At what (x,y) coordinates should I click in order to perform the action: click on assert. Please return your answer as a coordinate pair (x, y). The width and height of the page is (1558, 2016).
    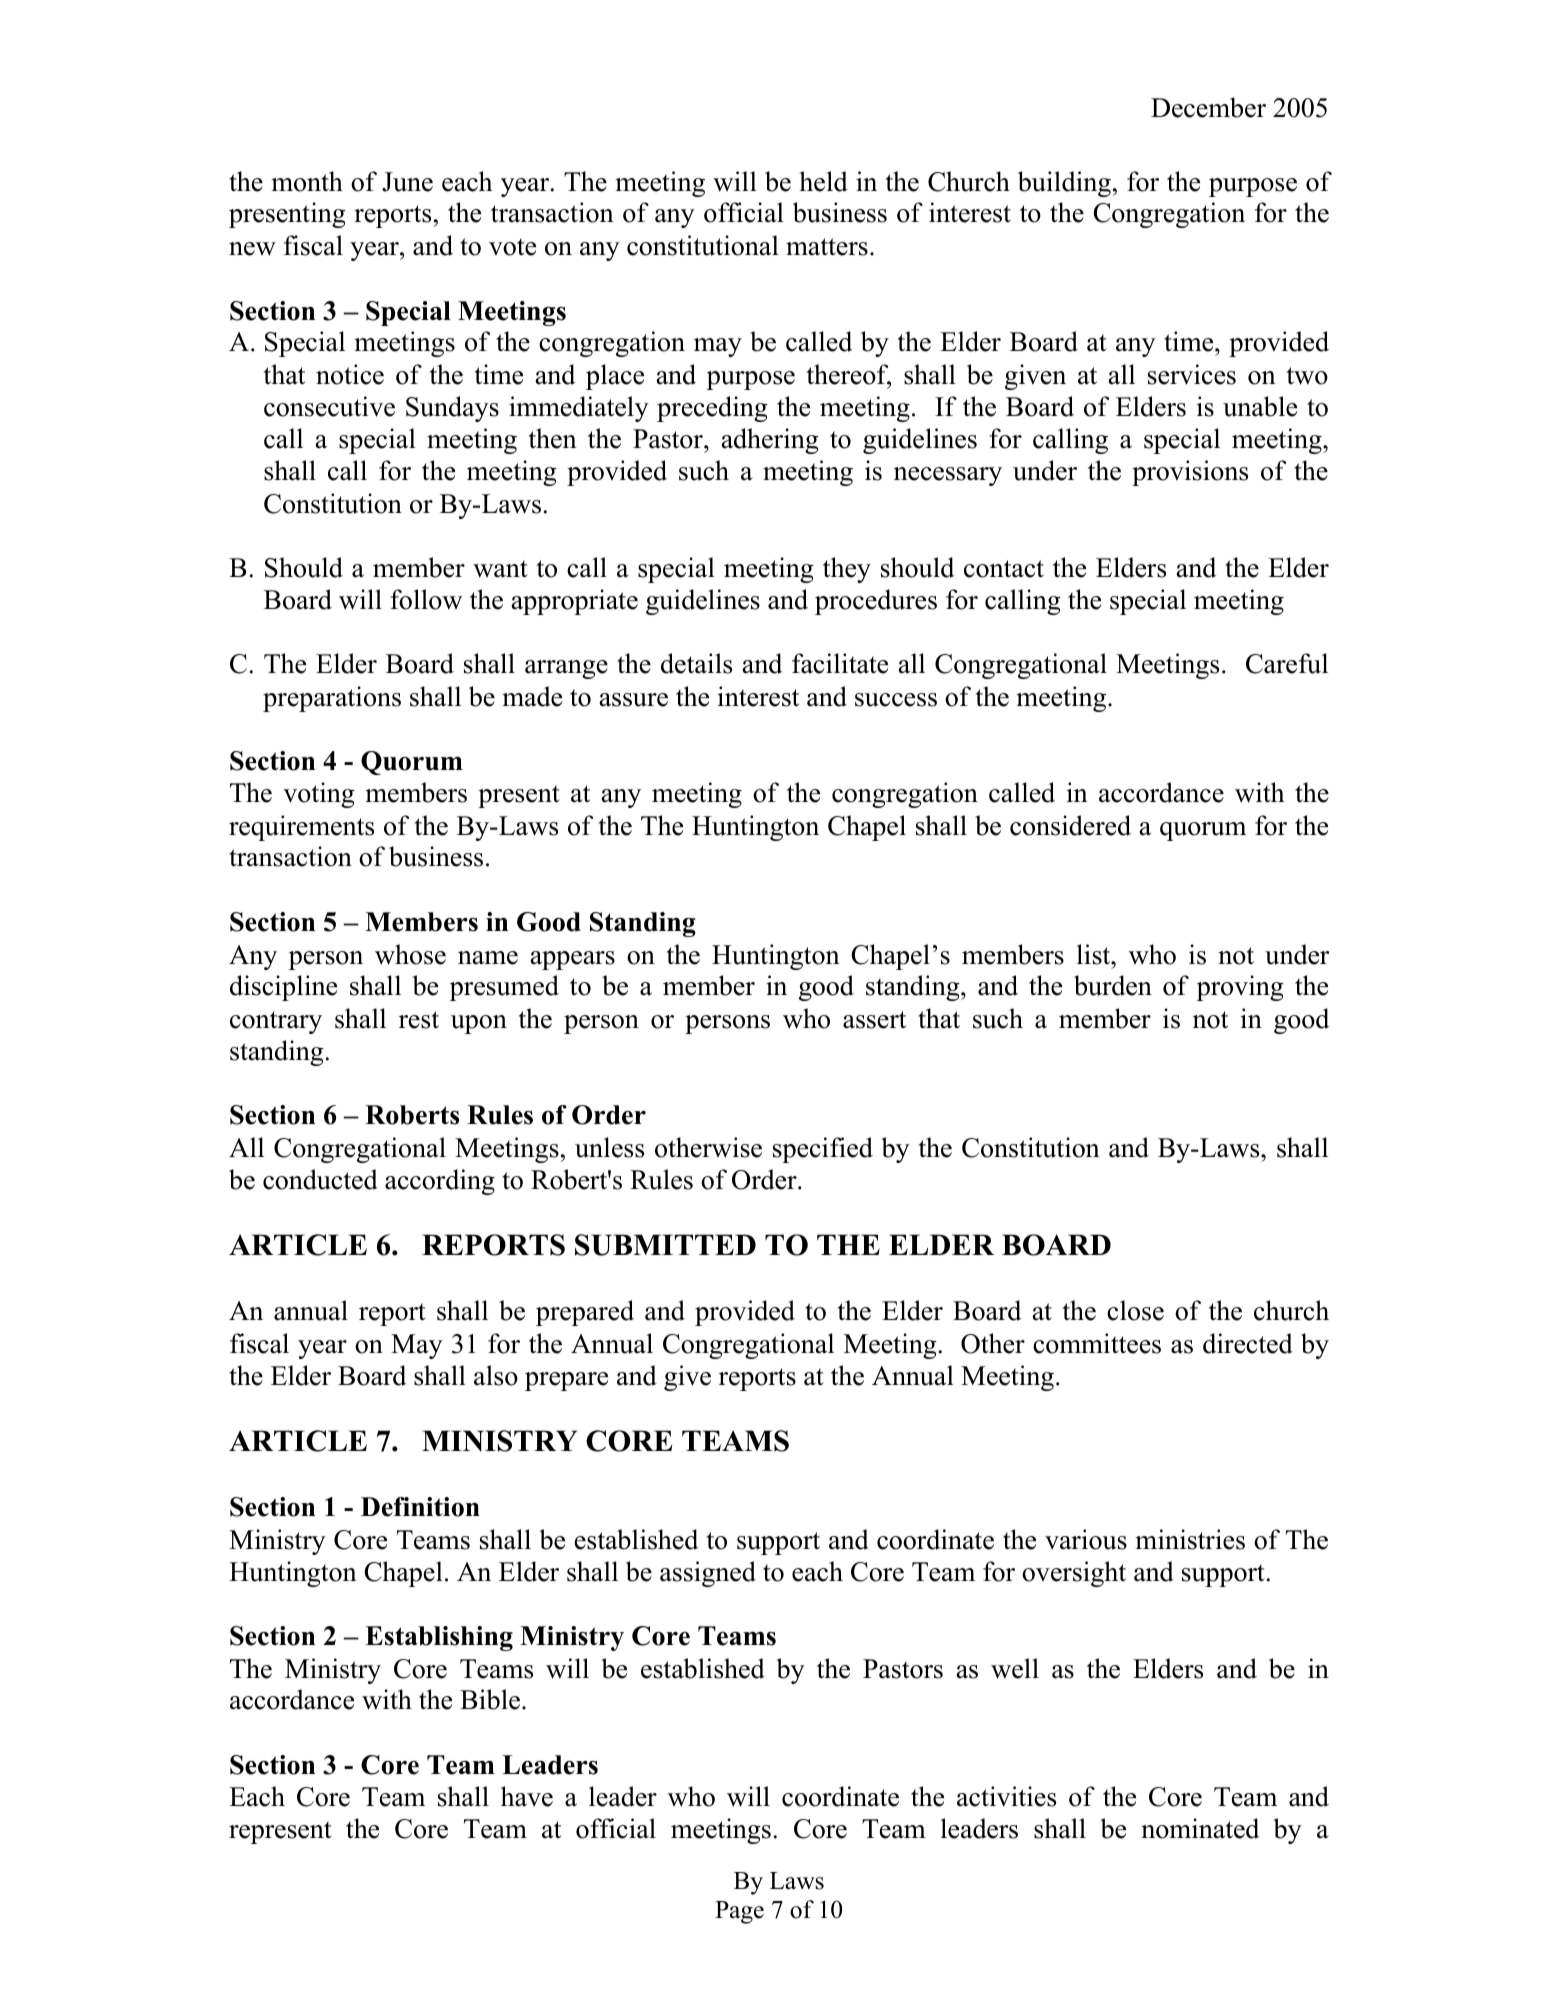
    Looking at the image, I should click on (874, 1020).
